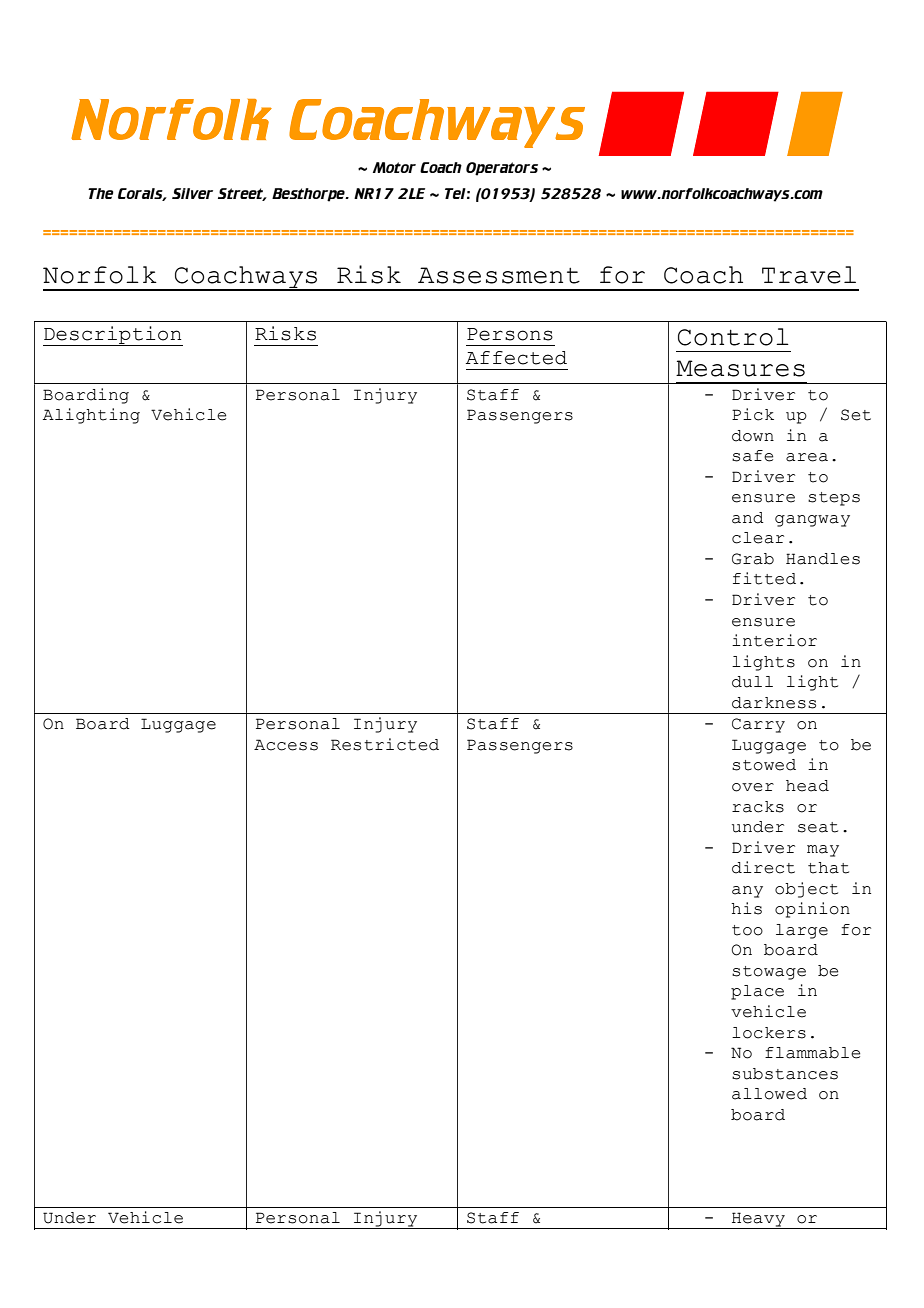 The image size is (924, 1308). Describe the element at coordinates (809, 275) in the image. I see `Travel` at that location.
